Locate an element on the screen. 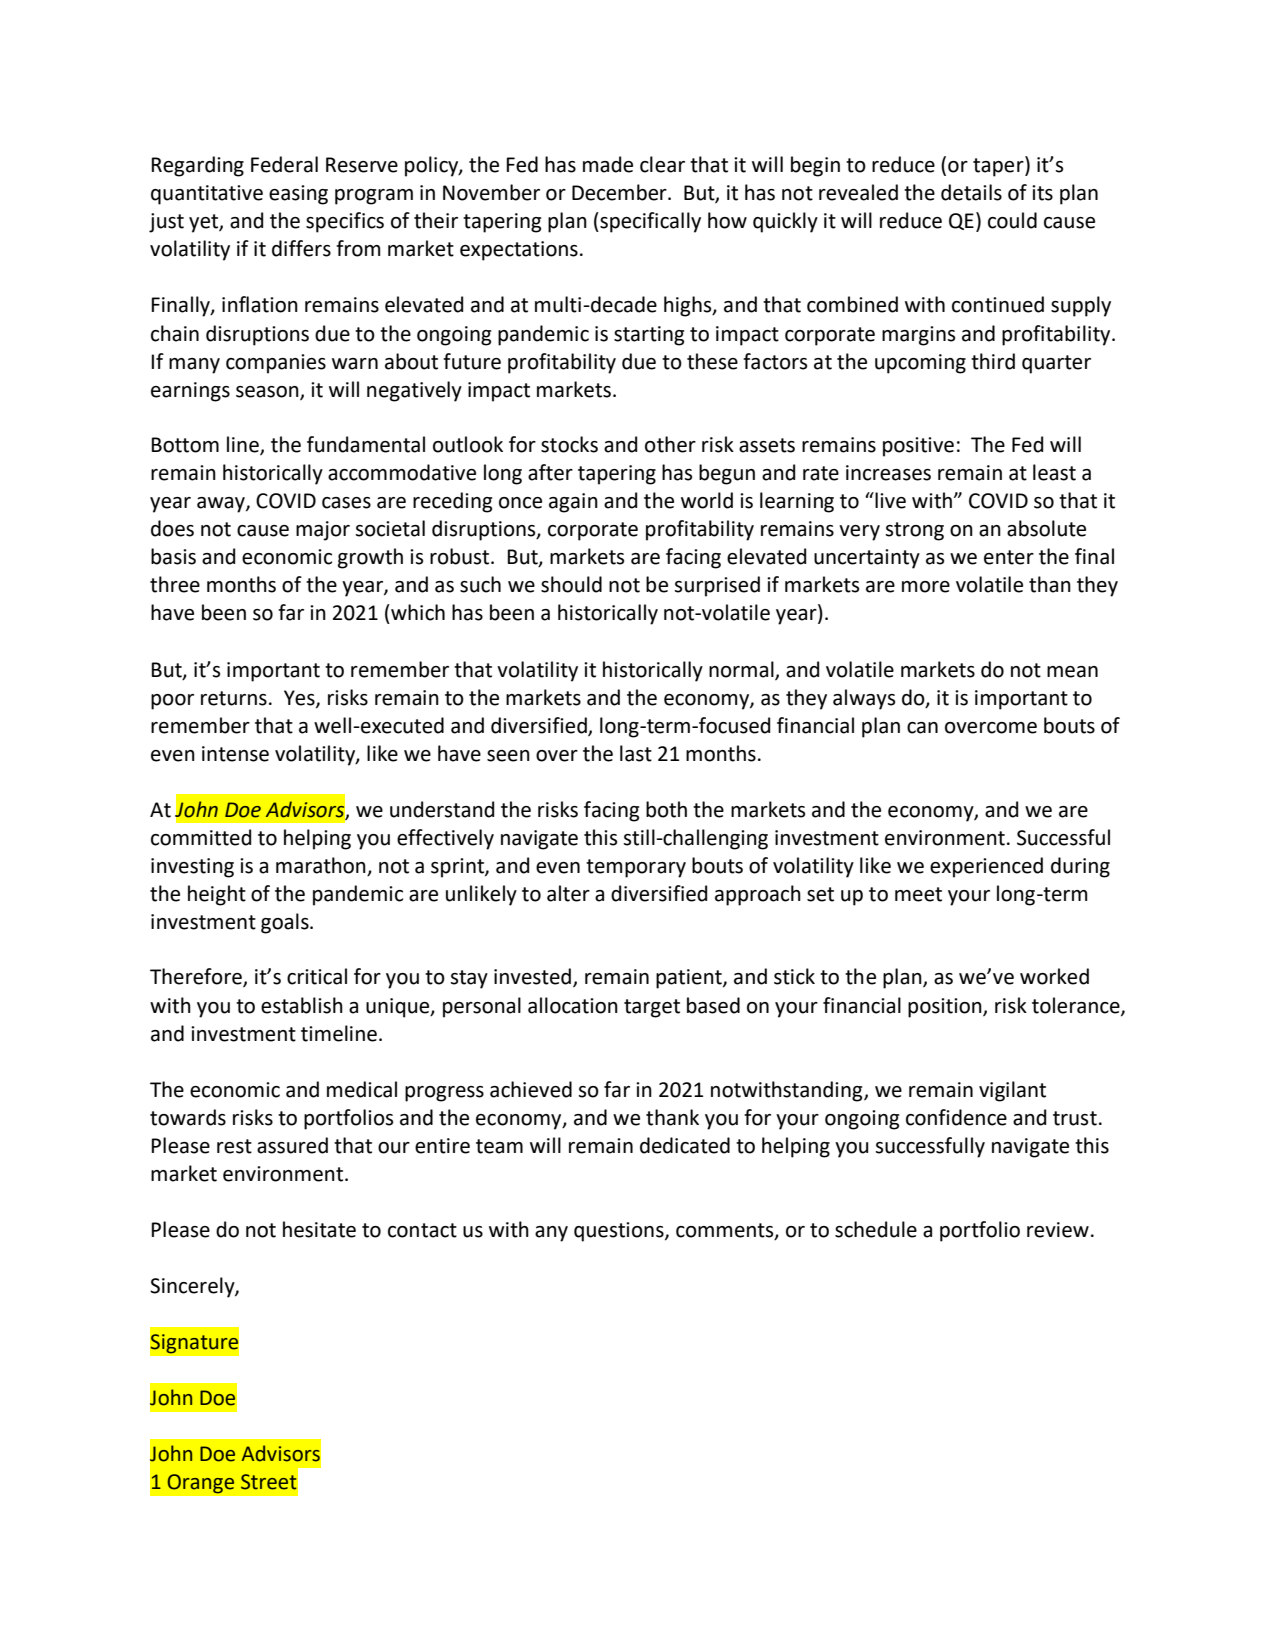 The height and width of the screenshot is (1652, 1277). third is located at coordinates (993, 361).
